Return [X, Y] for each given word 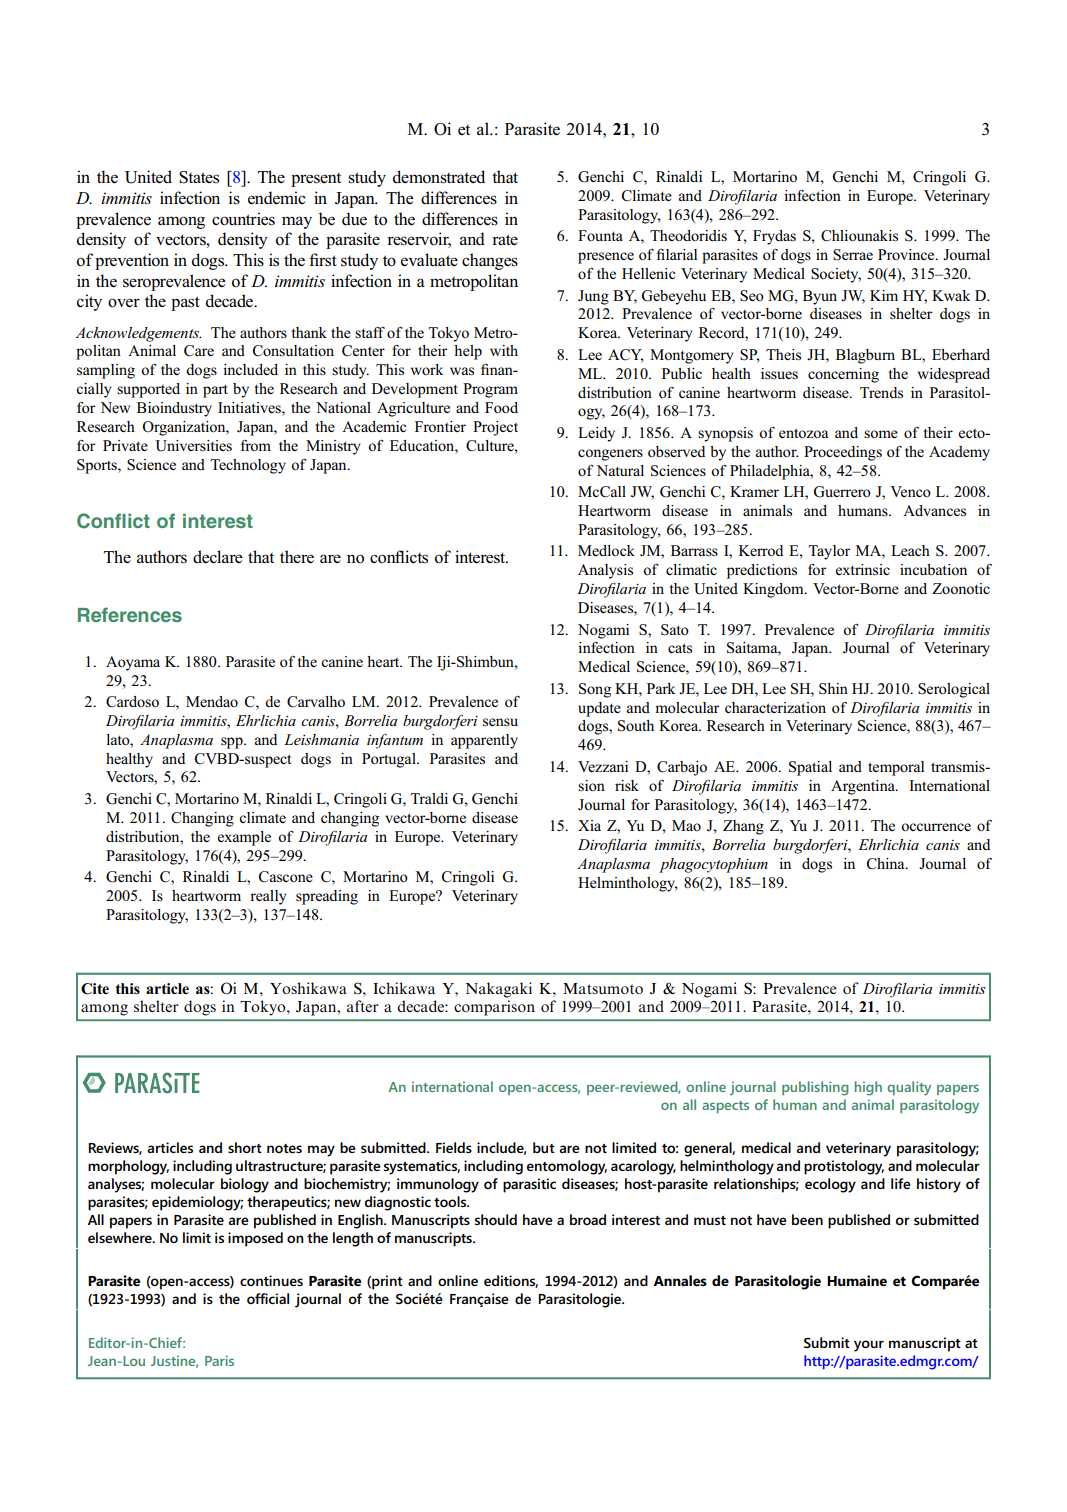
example [244, 838]
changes [490, 261]
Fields [454, 1147]
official [268, 1298]
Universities [193, 446]
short [245, 1147]
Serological [954, 690]
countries [243, 219]
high [868, 1088]
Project [495, 428]
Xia [589, 825]
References [130, 614]
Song [595, 690]
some [881, 434]
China [887, 864]
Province [907, 254]
